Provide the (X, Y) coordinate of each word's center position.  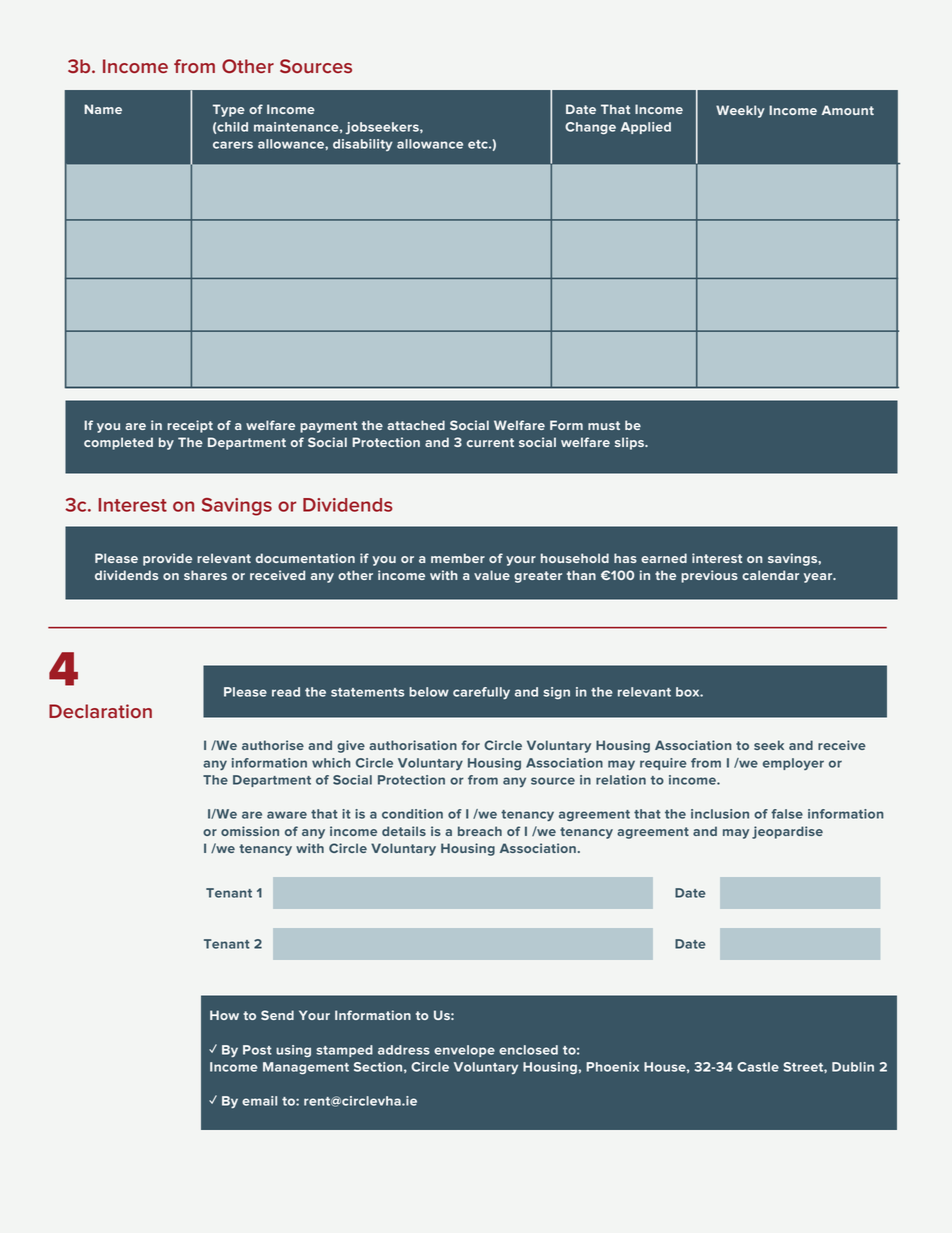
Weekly (740, 111)
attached (416, 425)
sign (556, 693)
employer (793, 764)
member (458, 558)
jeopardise (787, 832)
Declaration (100, 711)
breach (480, 831)
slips (630, 443)
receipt (190, 426)
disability (363, 145)
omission (250, 831)
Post (257, 1050)
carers (233, 145)
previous (709, 576)
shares (205, 575)
